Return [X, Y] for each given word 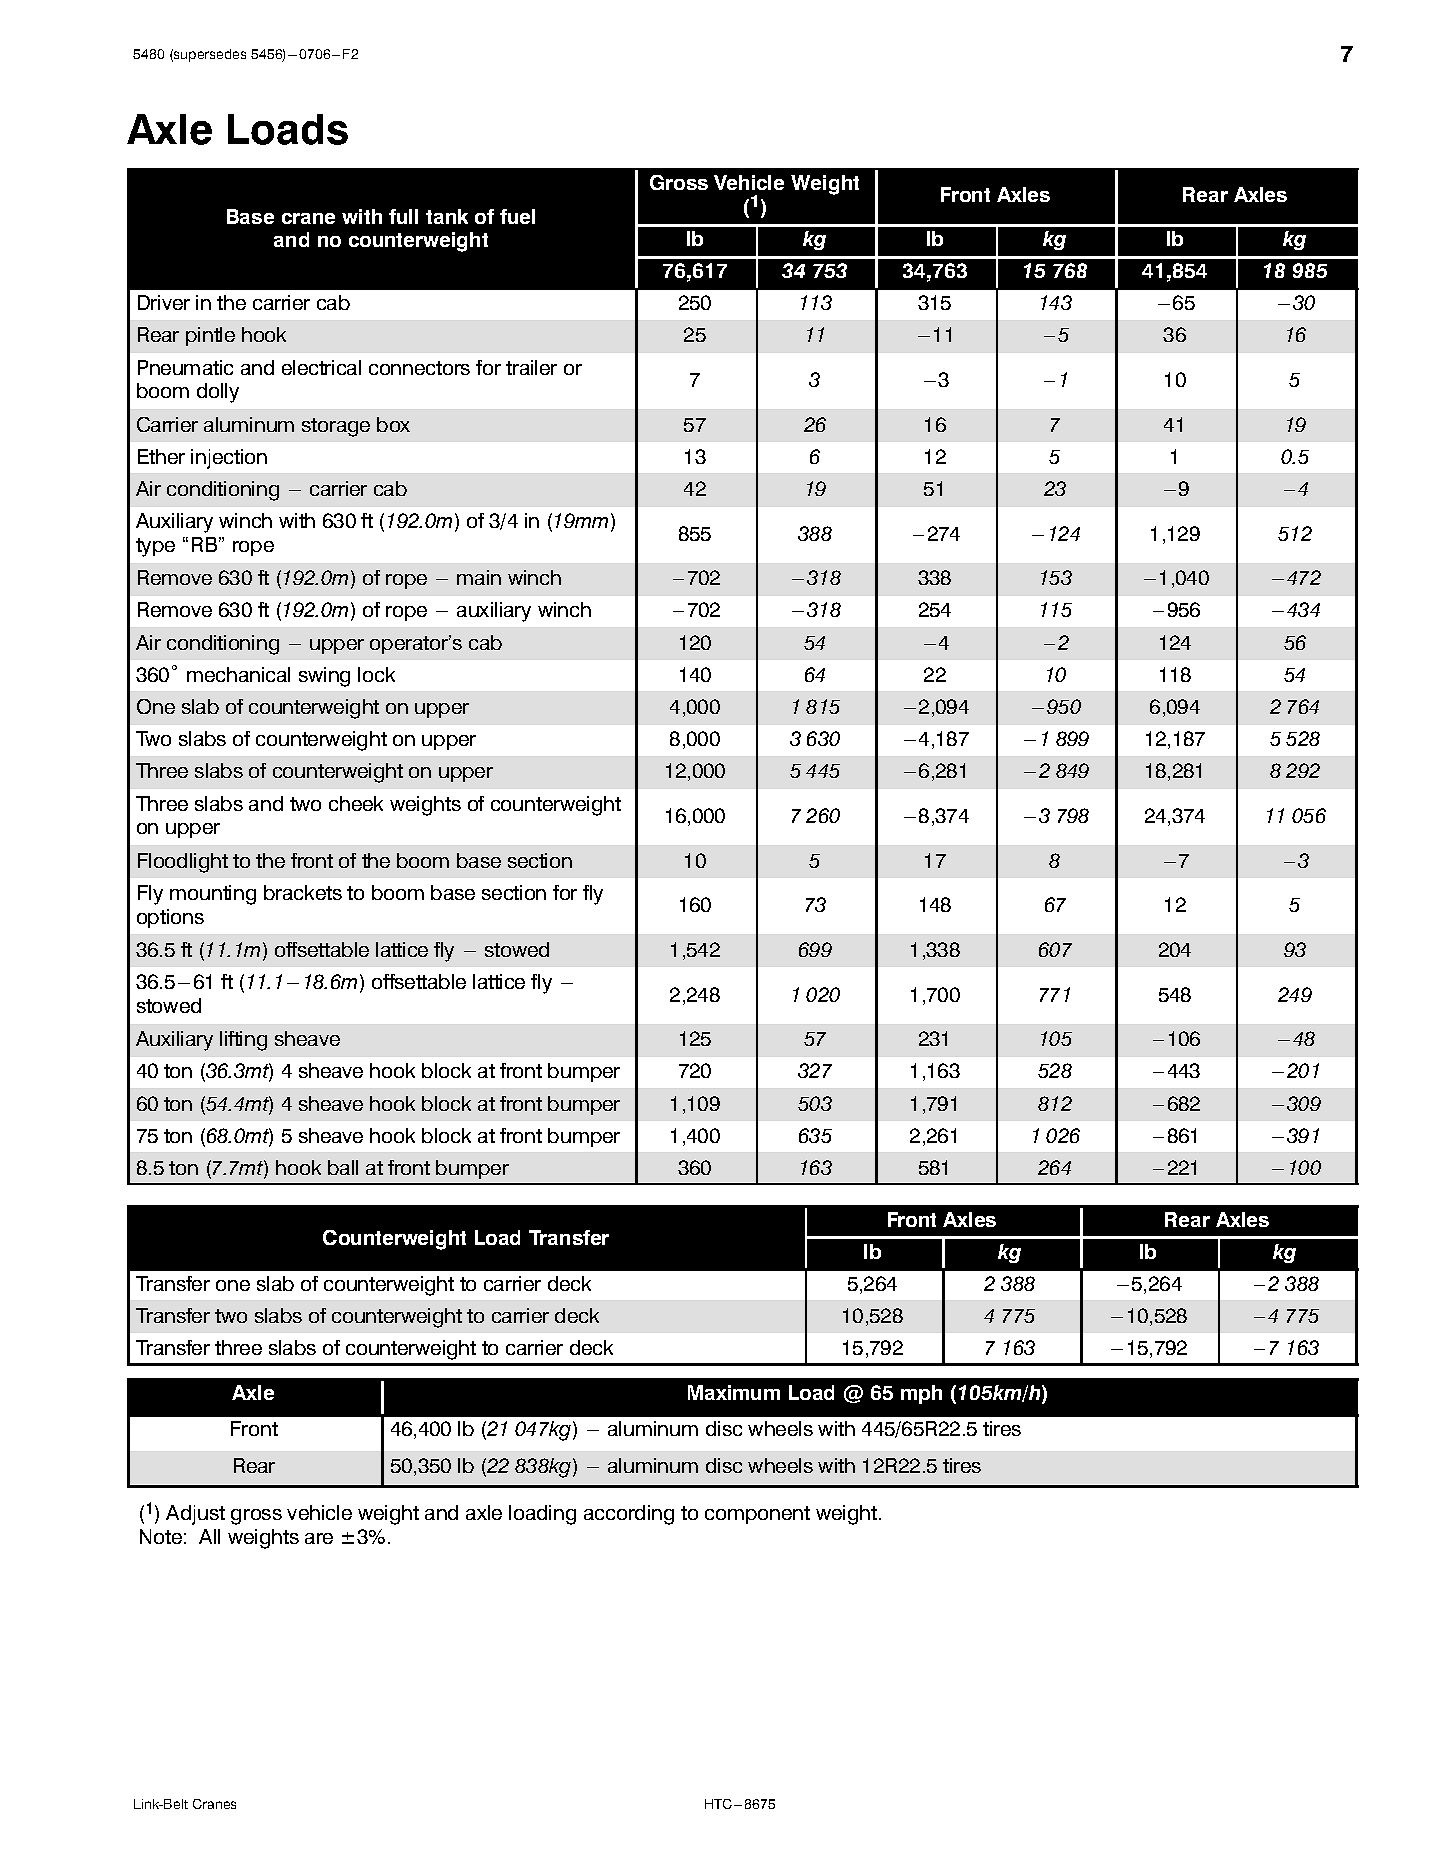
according [629, 1515]
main [479, 577]
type [155, 547]
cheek [356, 803]
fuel [517, 216]
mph [921, 1394]
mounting [213, 895]
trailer [531, 367]
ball [343, 1167]
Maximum [734, 1392]
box [393, 424]
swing [324, 677]
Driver [164, 302]
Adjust [195, 1515]
